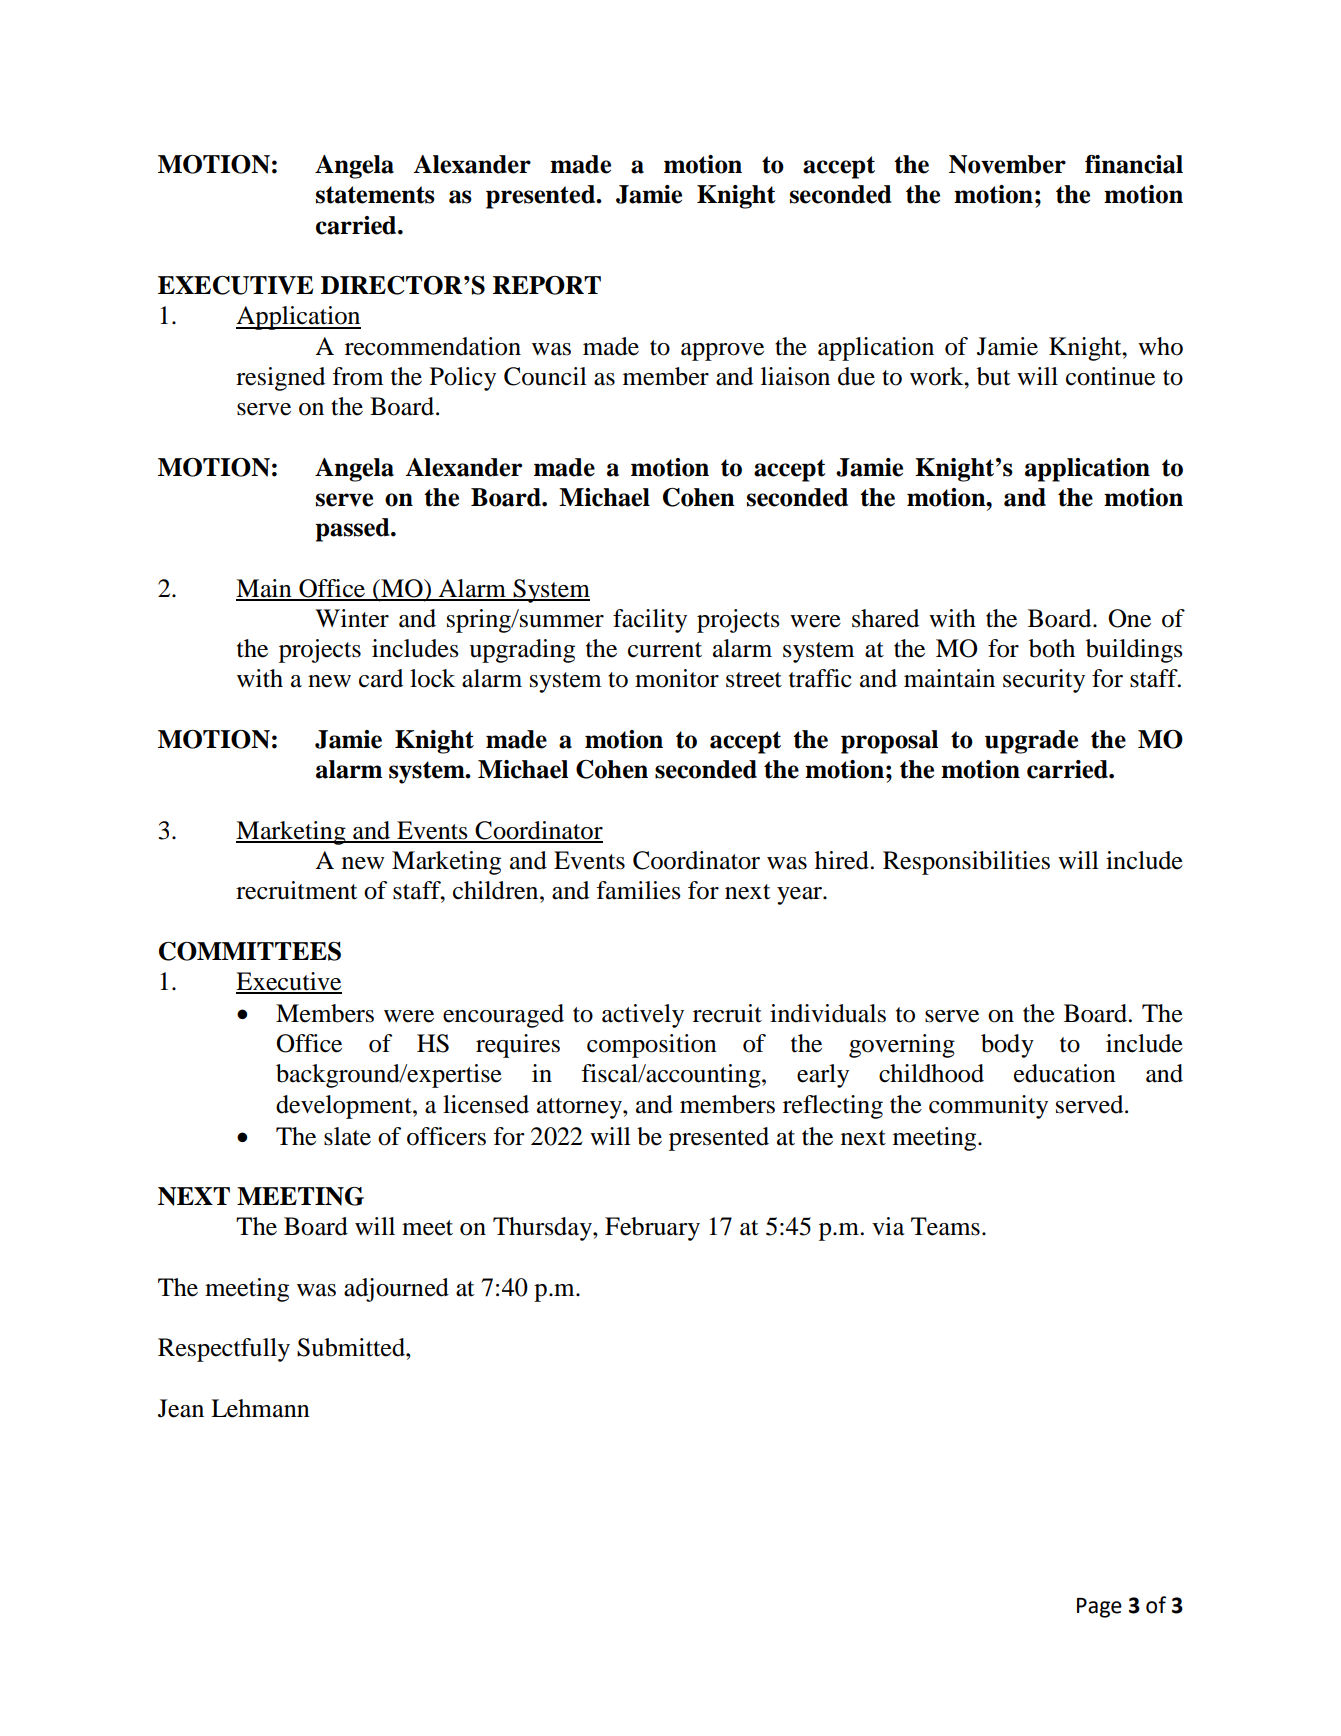 The image size is (1341, 1736). I want to click on families, so click(638, 890).
